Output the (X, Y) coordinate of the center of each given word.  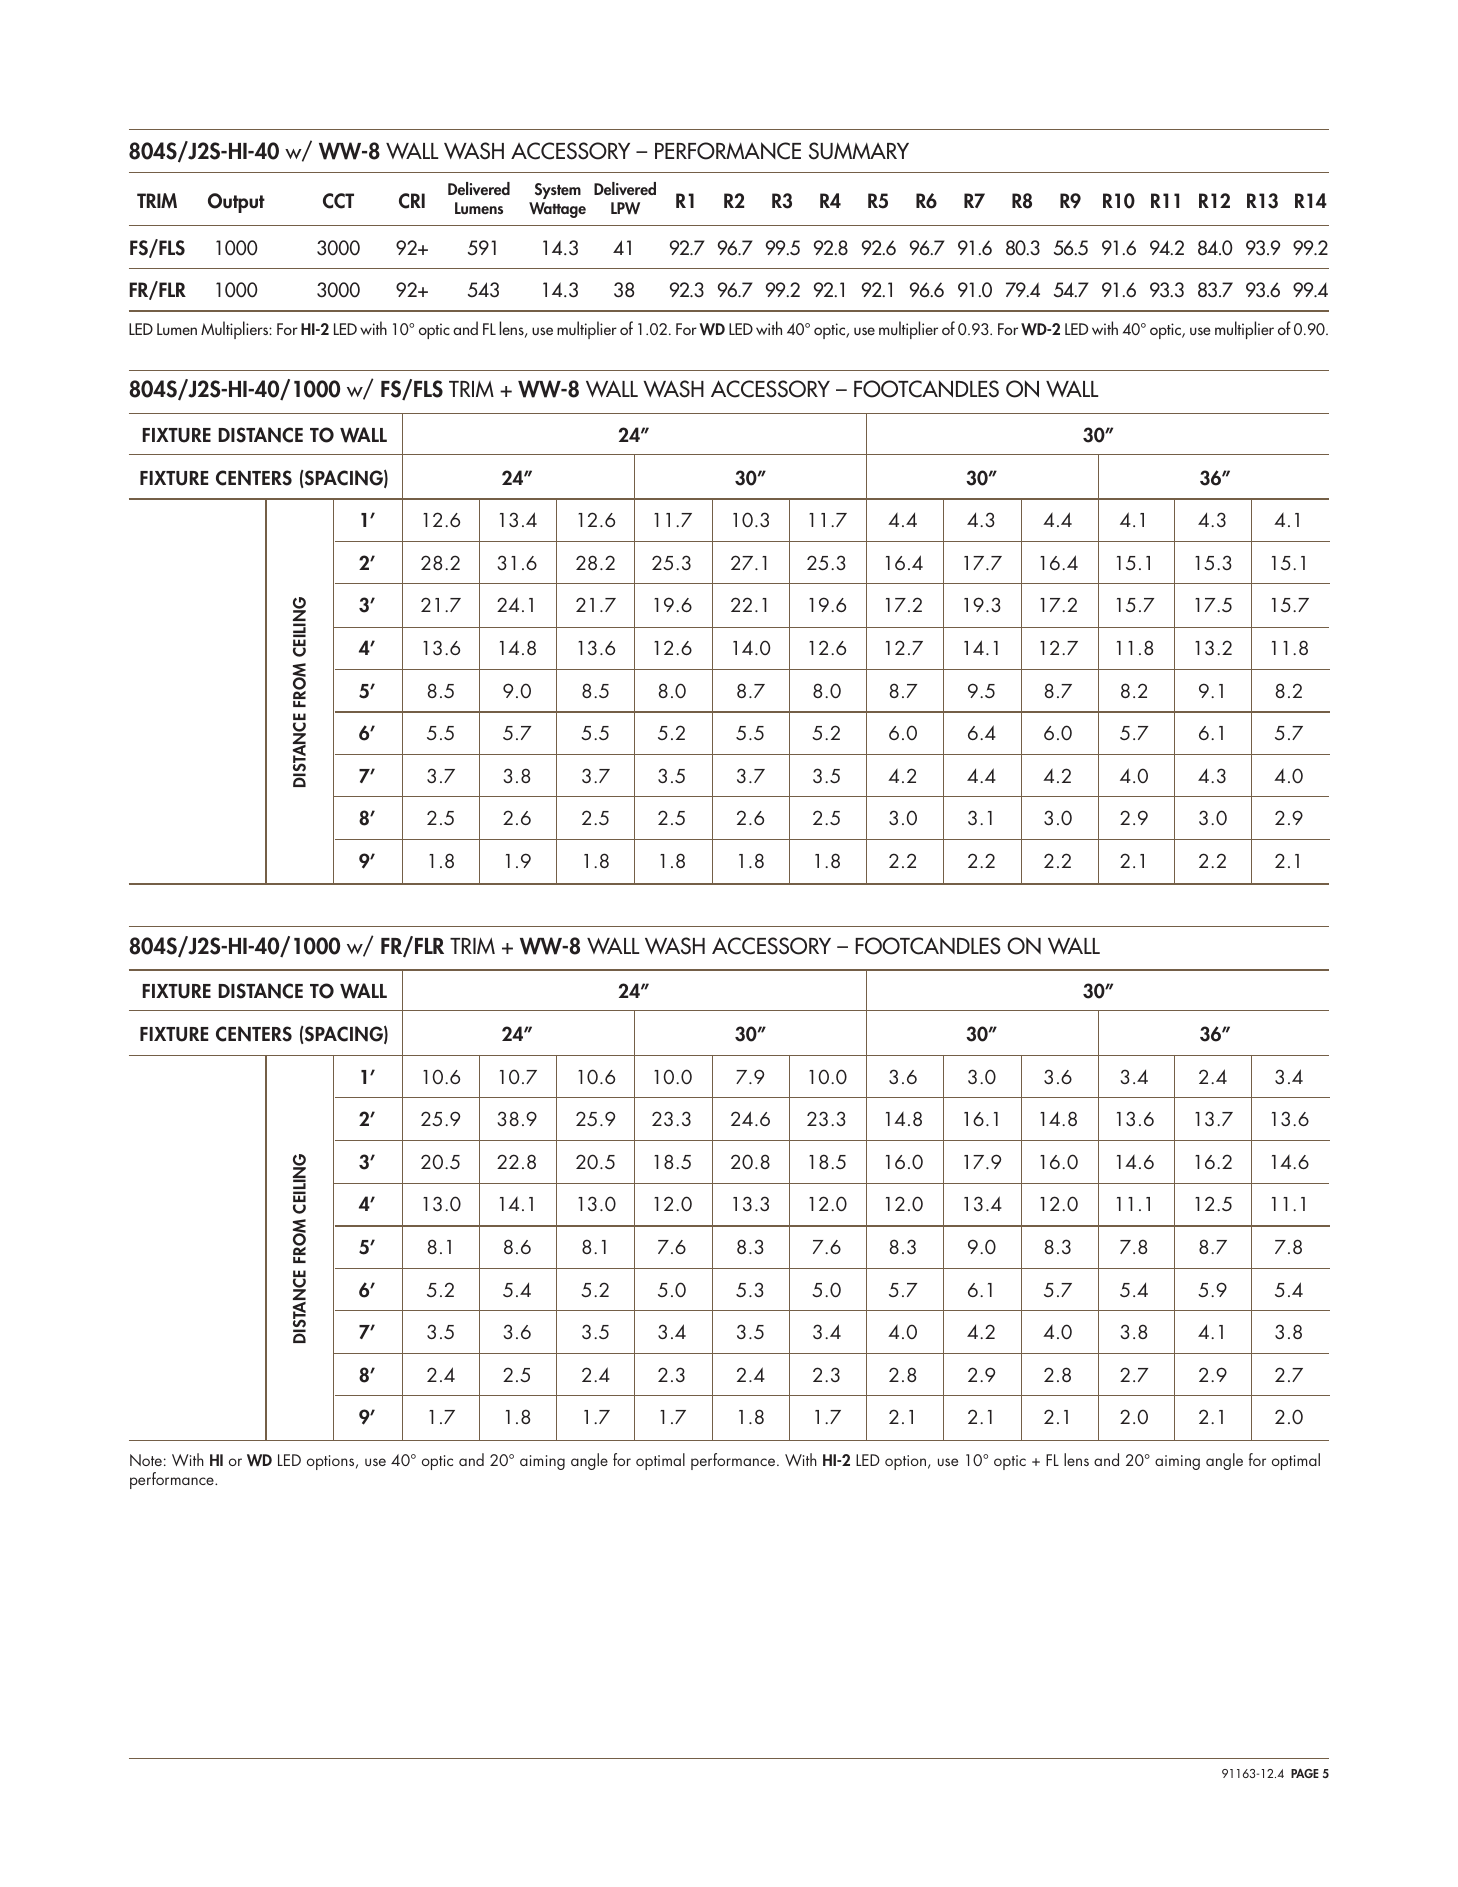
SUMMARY (859, 151)
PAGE (1305, 1773)
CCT (338, 201)
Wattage (557, 210)
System (558, 191)
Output (236, 203)
